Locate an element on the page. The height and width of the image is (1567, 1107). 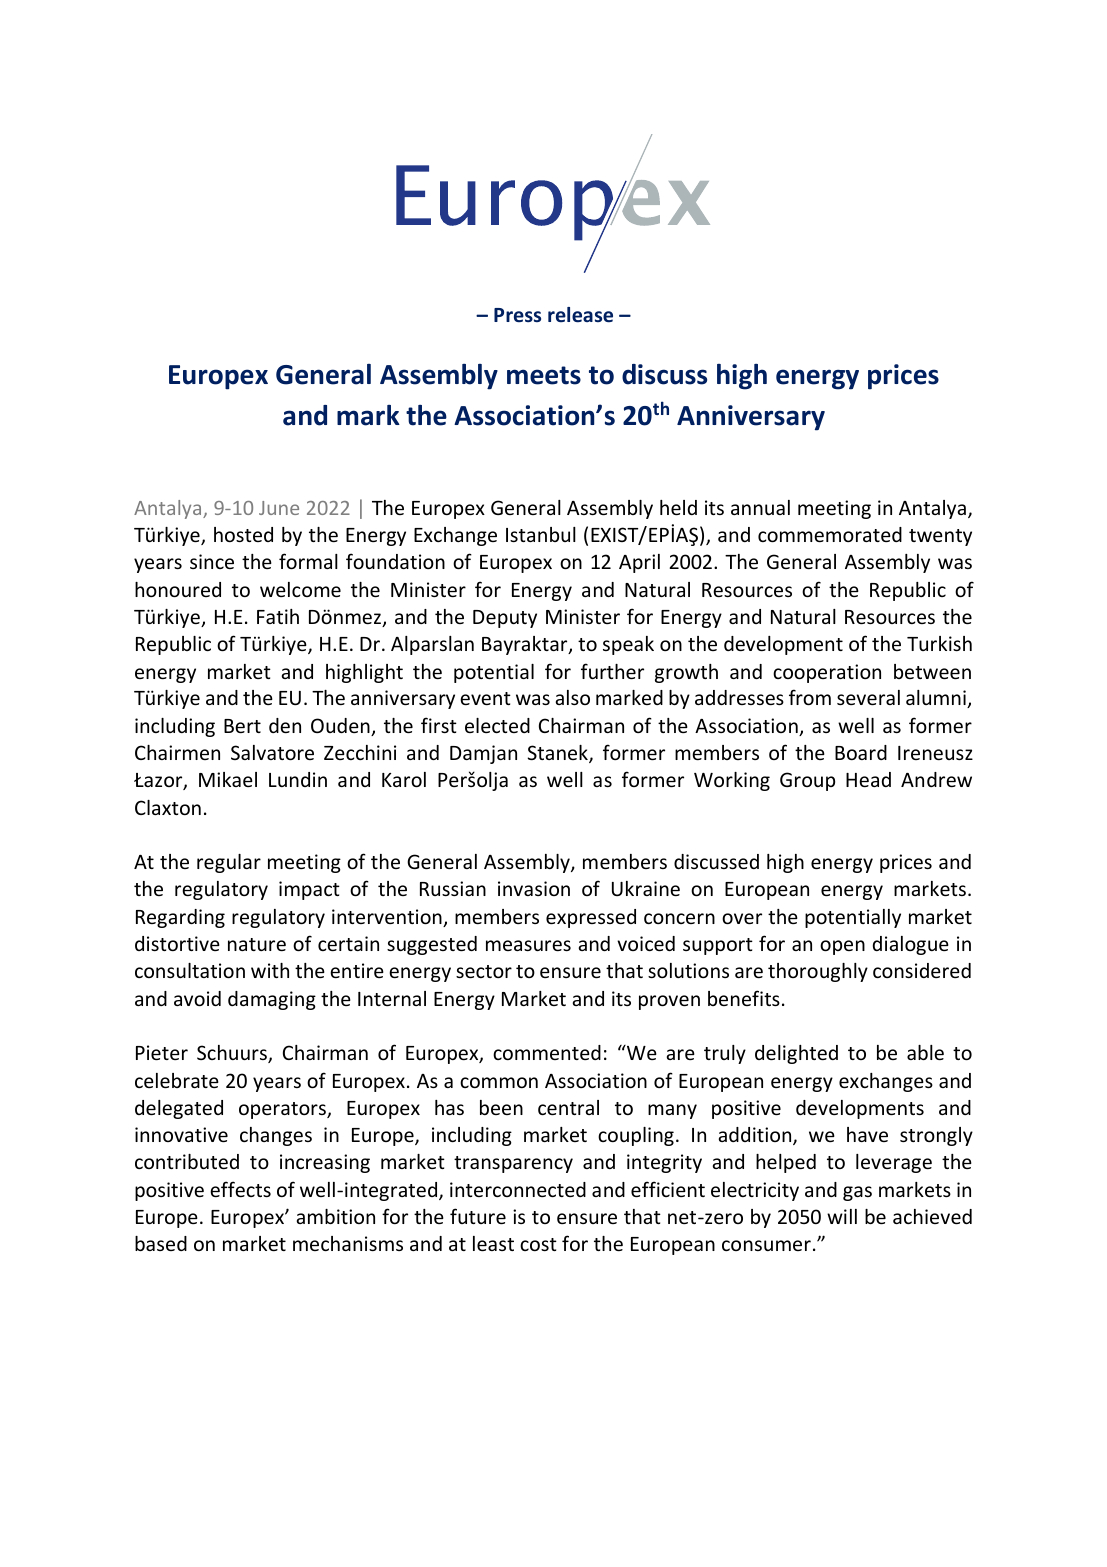
damaging is located at coordinates (272, 1000).
